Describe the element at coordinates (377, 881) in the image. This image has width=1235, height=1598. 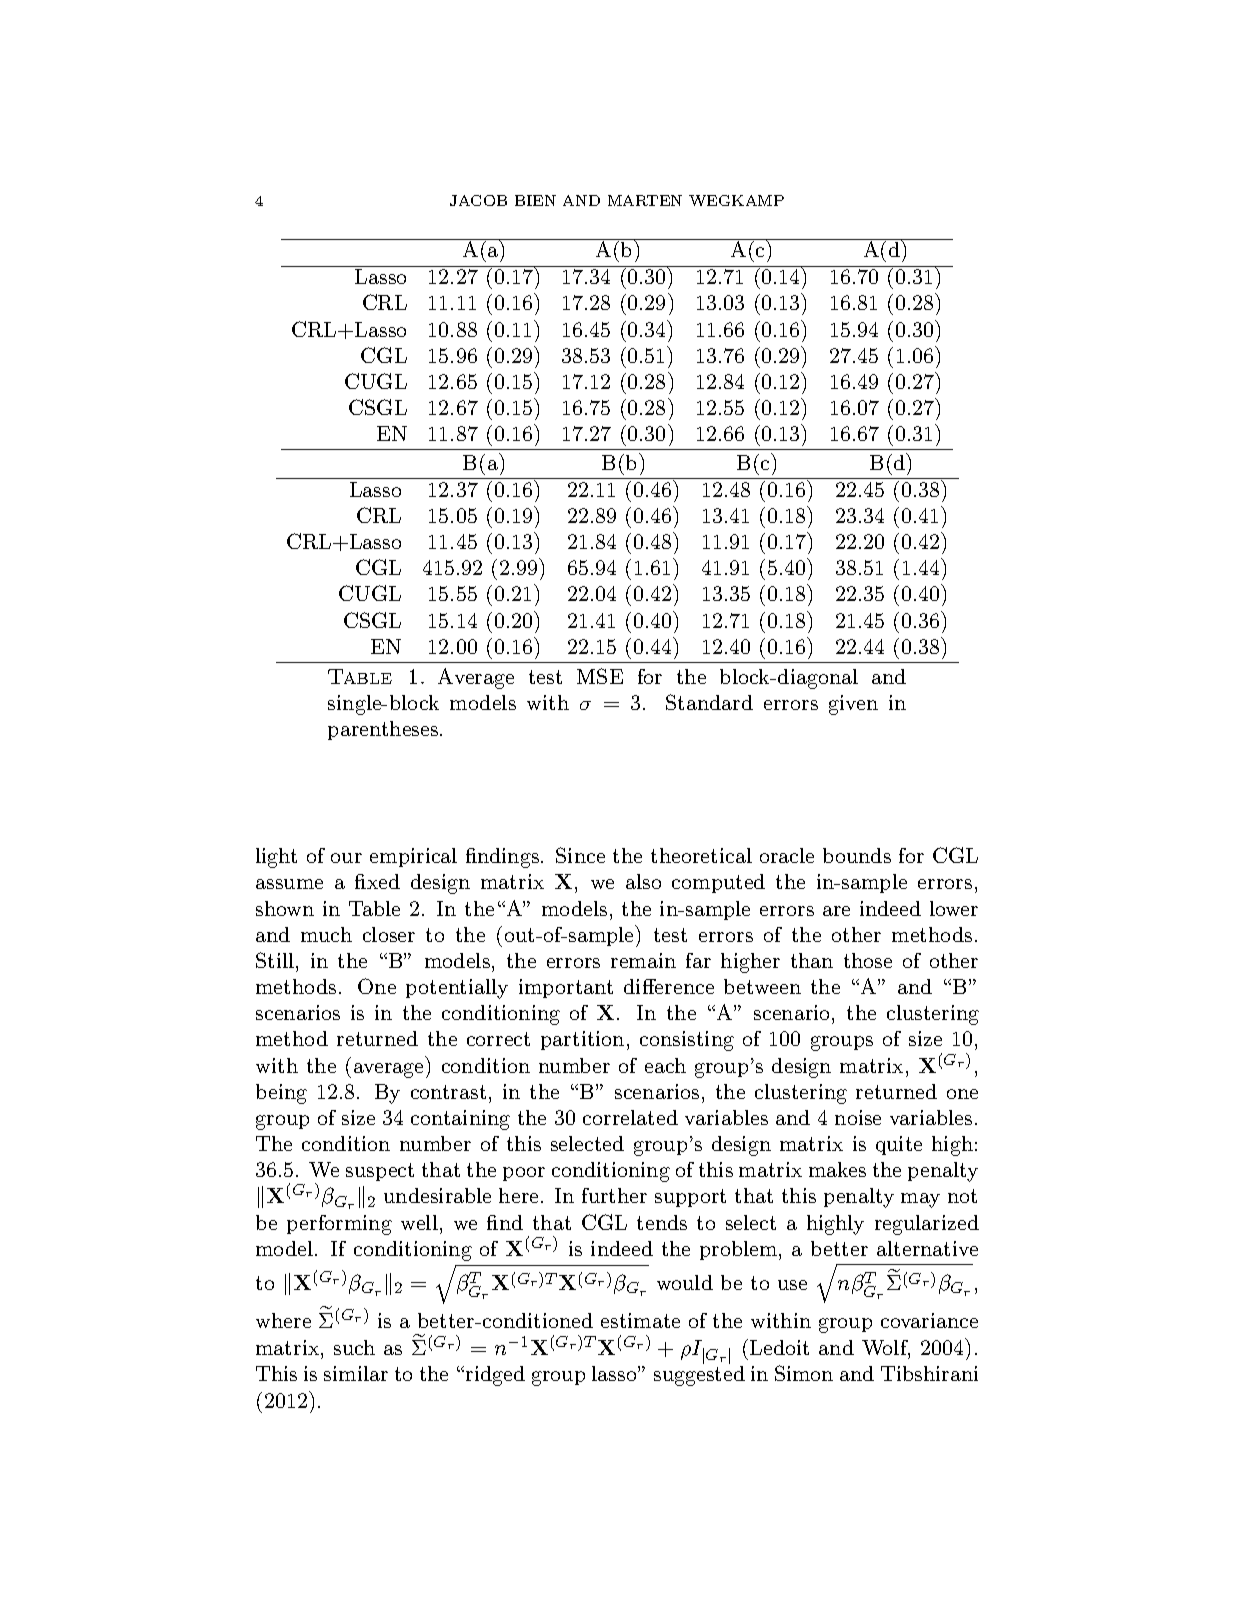
I see `fixed` at that location.
